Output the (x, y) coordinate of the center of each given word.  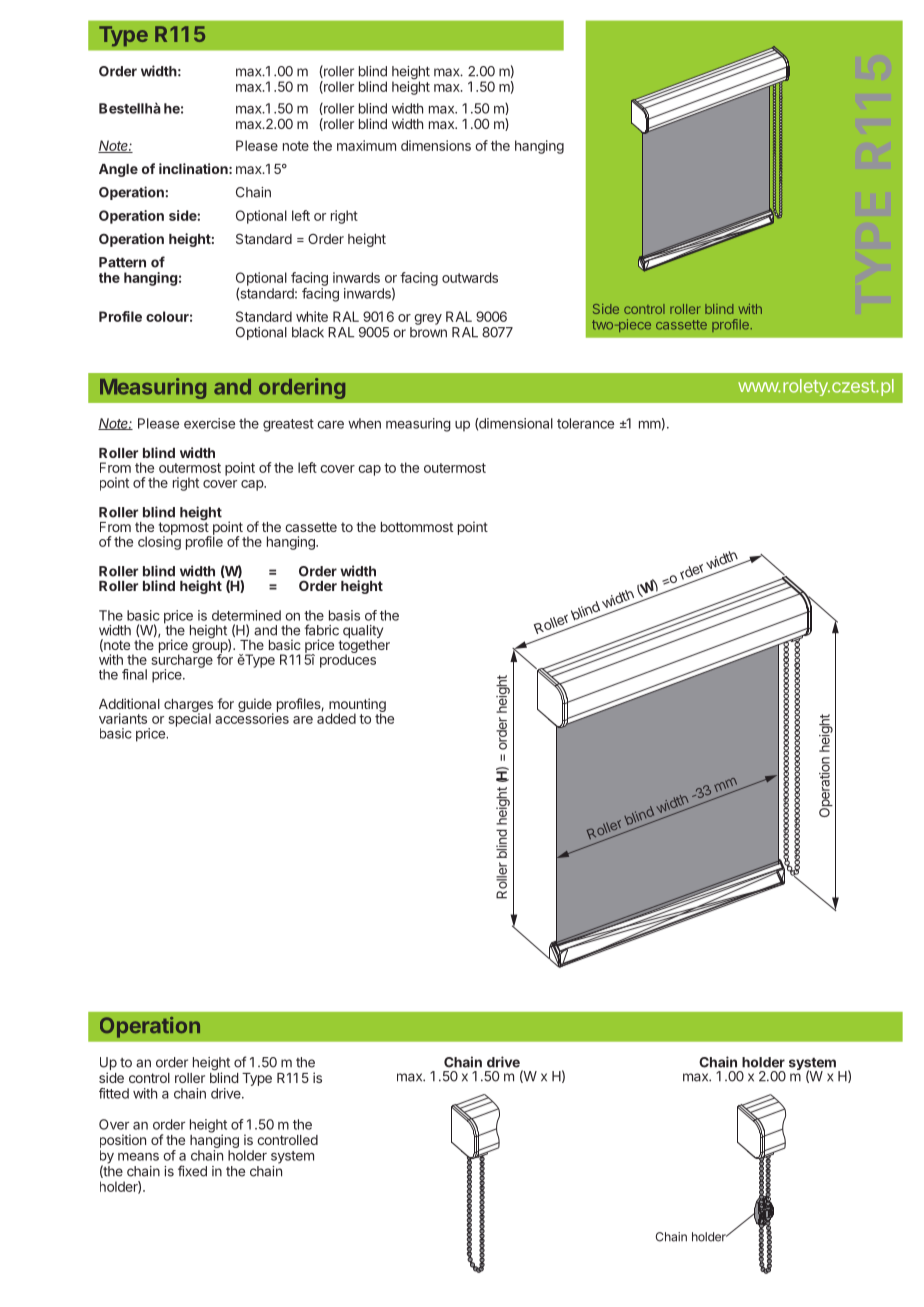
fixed (192, 1171)
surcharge (182, 661)
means (138, 1157)
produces (348, 660)
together (364, 648)
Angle (118, 170)
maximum (366, 145)
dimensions (436, 145)
